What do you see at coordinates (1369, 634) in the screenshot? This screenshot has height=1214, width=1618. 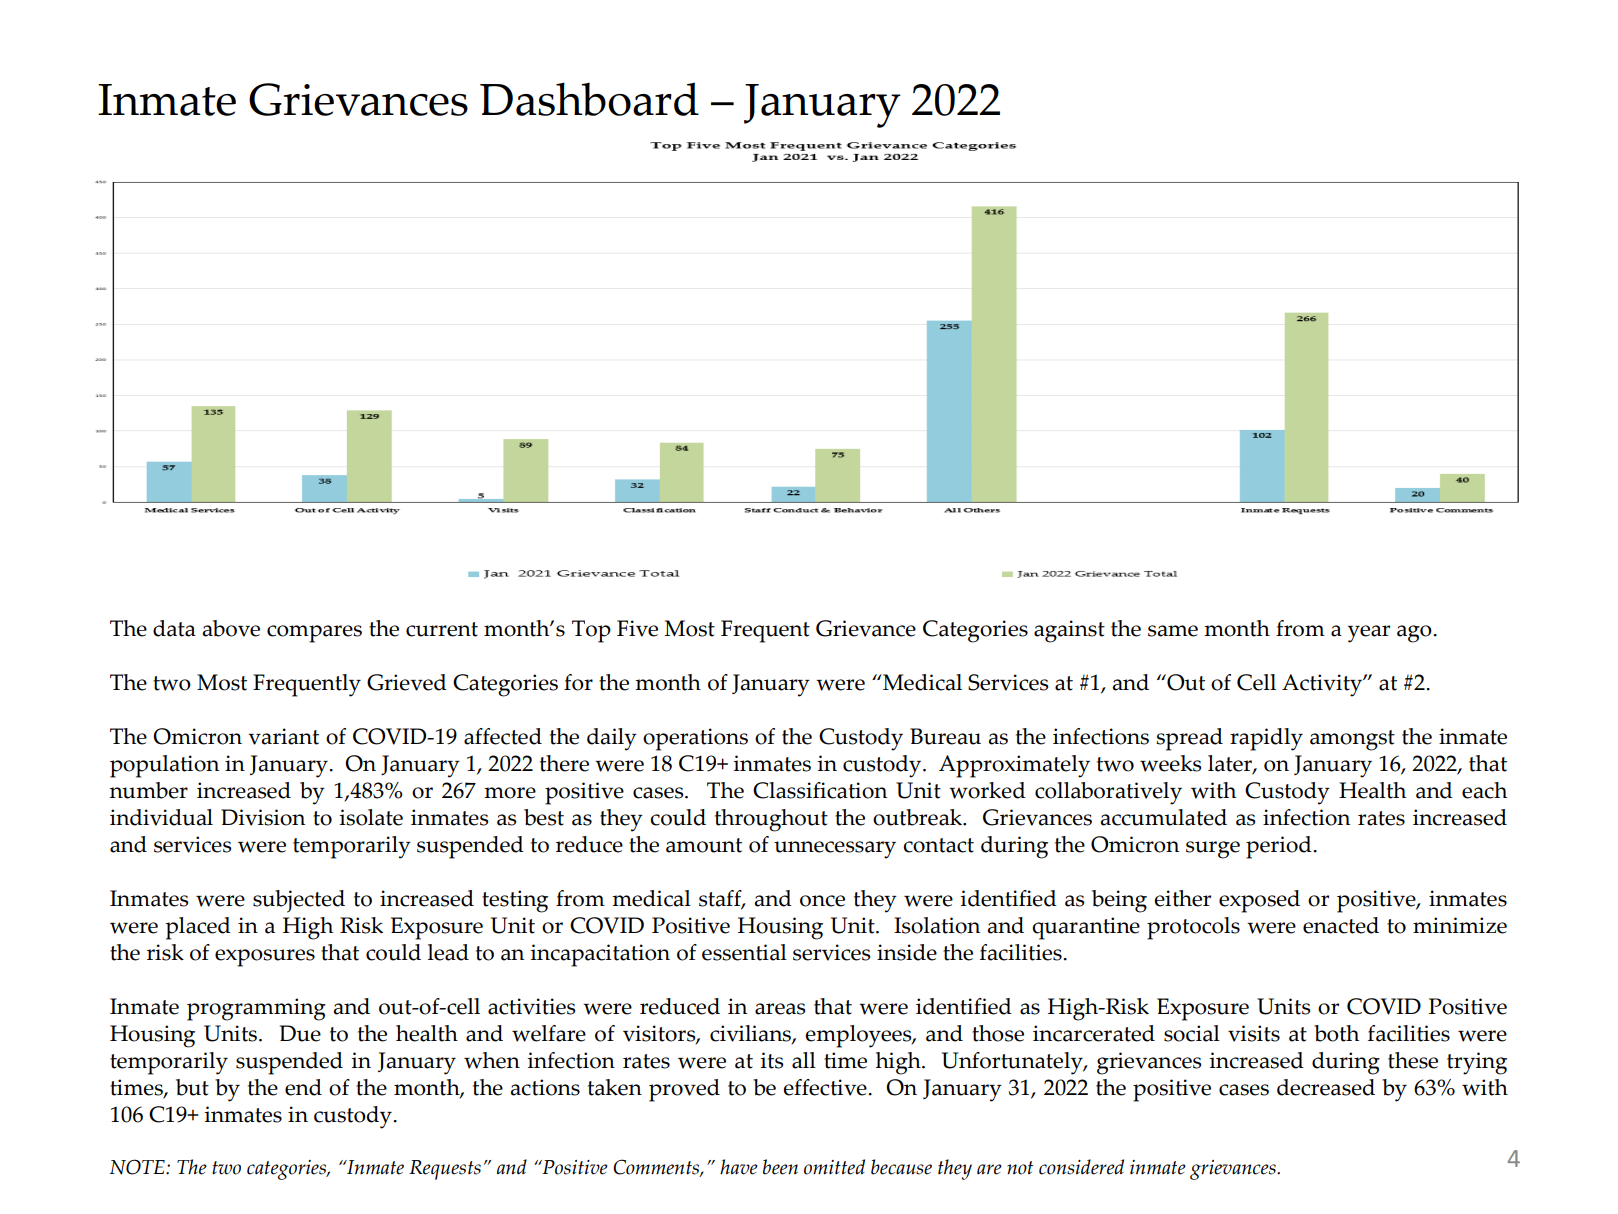 I see `year` at bounding box center [1369, 634].
